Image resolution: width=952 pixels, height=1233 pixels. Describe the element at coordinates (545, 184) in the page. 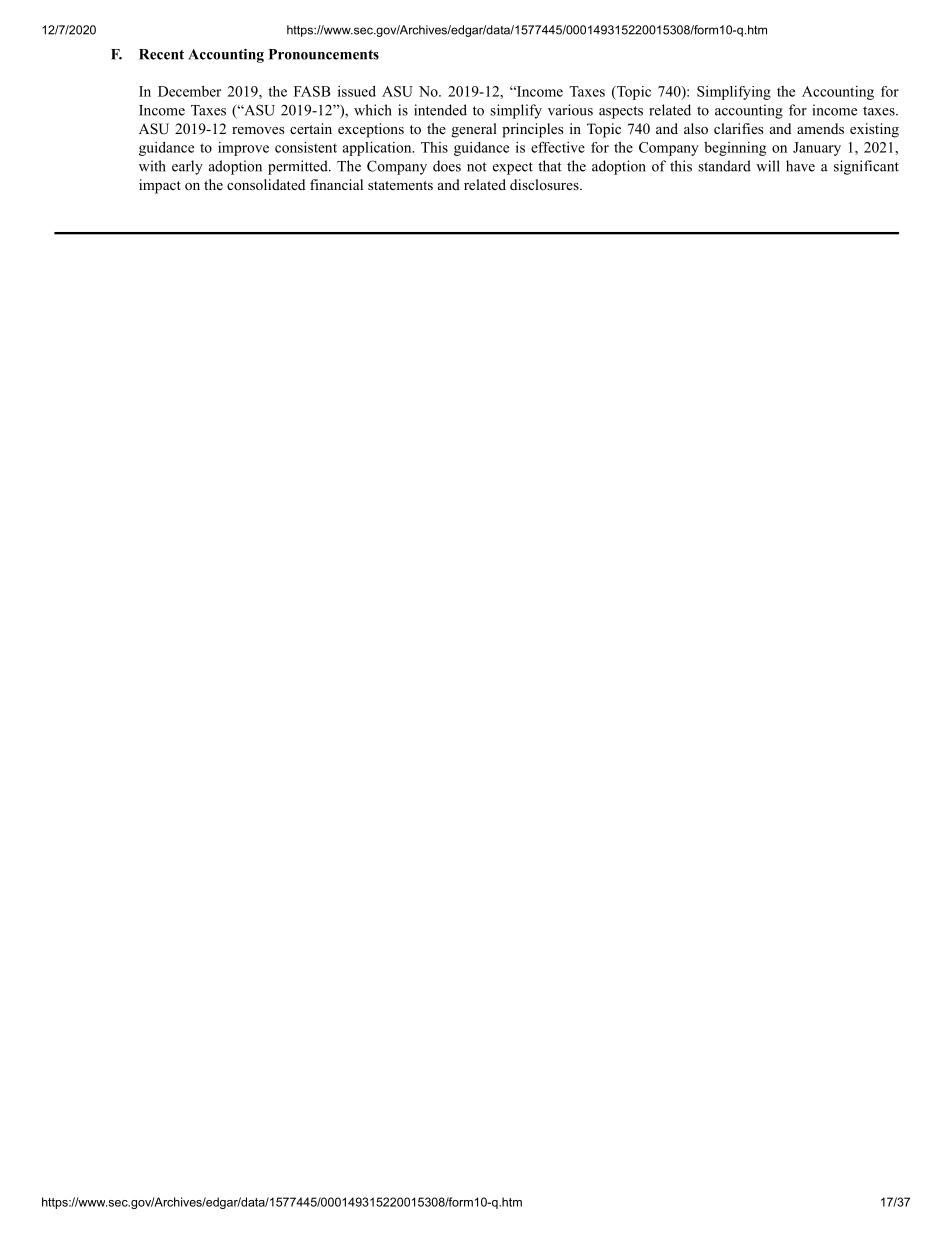

I see `disclosures` at that location.
